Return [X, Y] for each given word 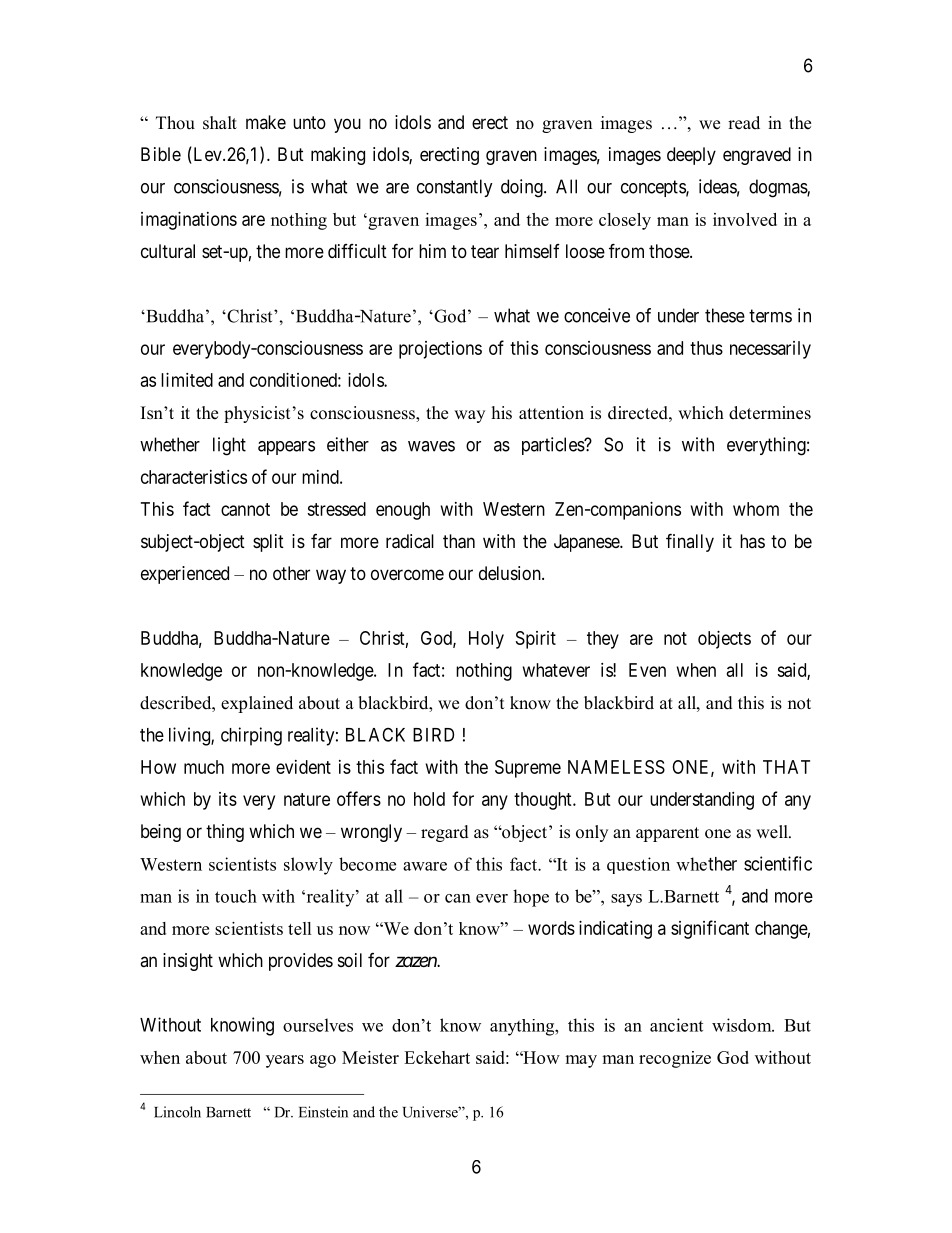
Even [647, 670]
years [285, 1061]
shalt [220, 123]
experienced [185, 575]
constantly [455, 188]
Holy [486, 640]
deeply [691, 156]
